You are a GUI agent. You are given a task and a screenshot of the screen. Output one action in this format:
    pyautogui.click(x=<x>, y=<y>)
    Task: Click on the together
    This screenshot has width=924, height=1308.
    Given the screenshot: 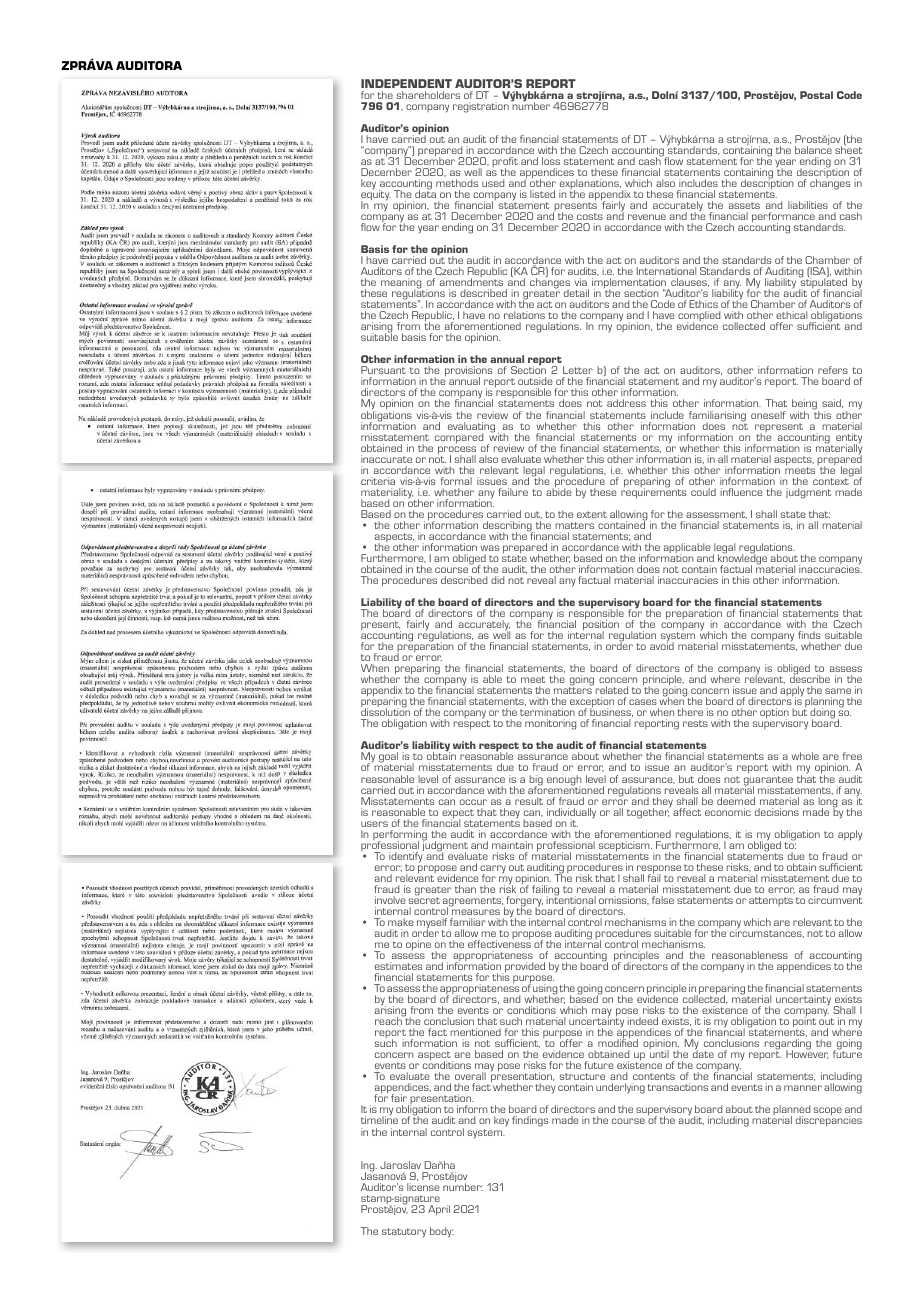 What is the action you would take?
    pyautogui.click(x=649, y=812)
